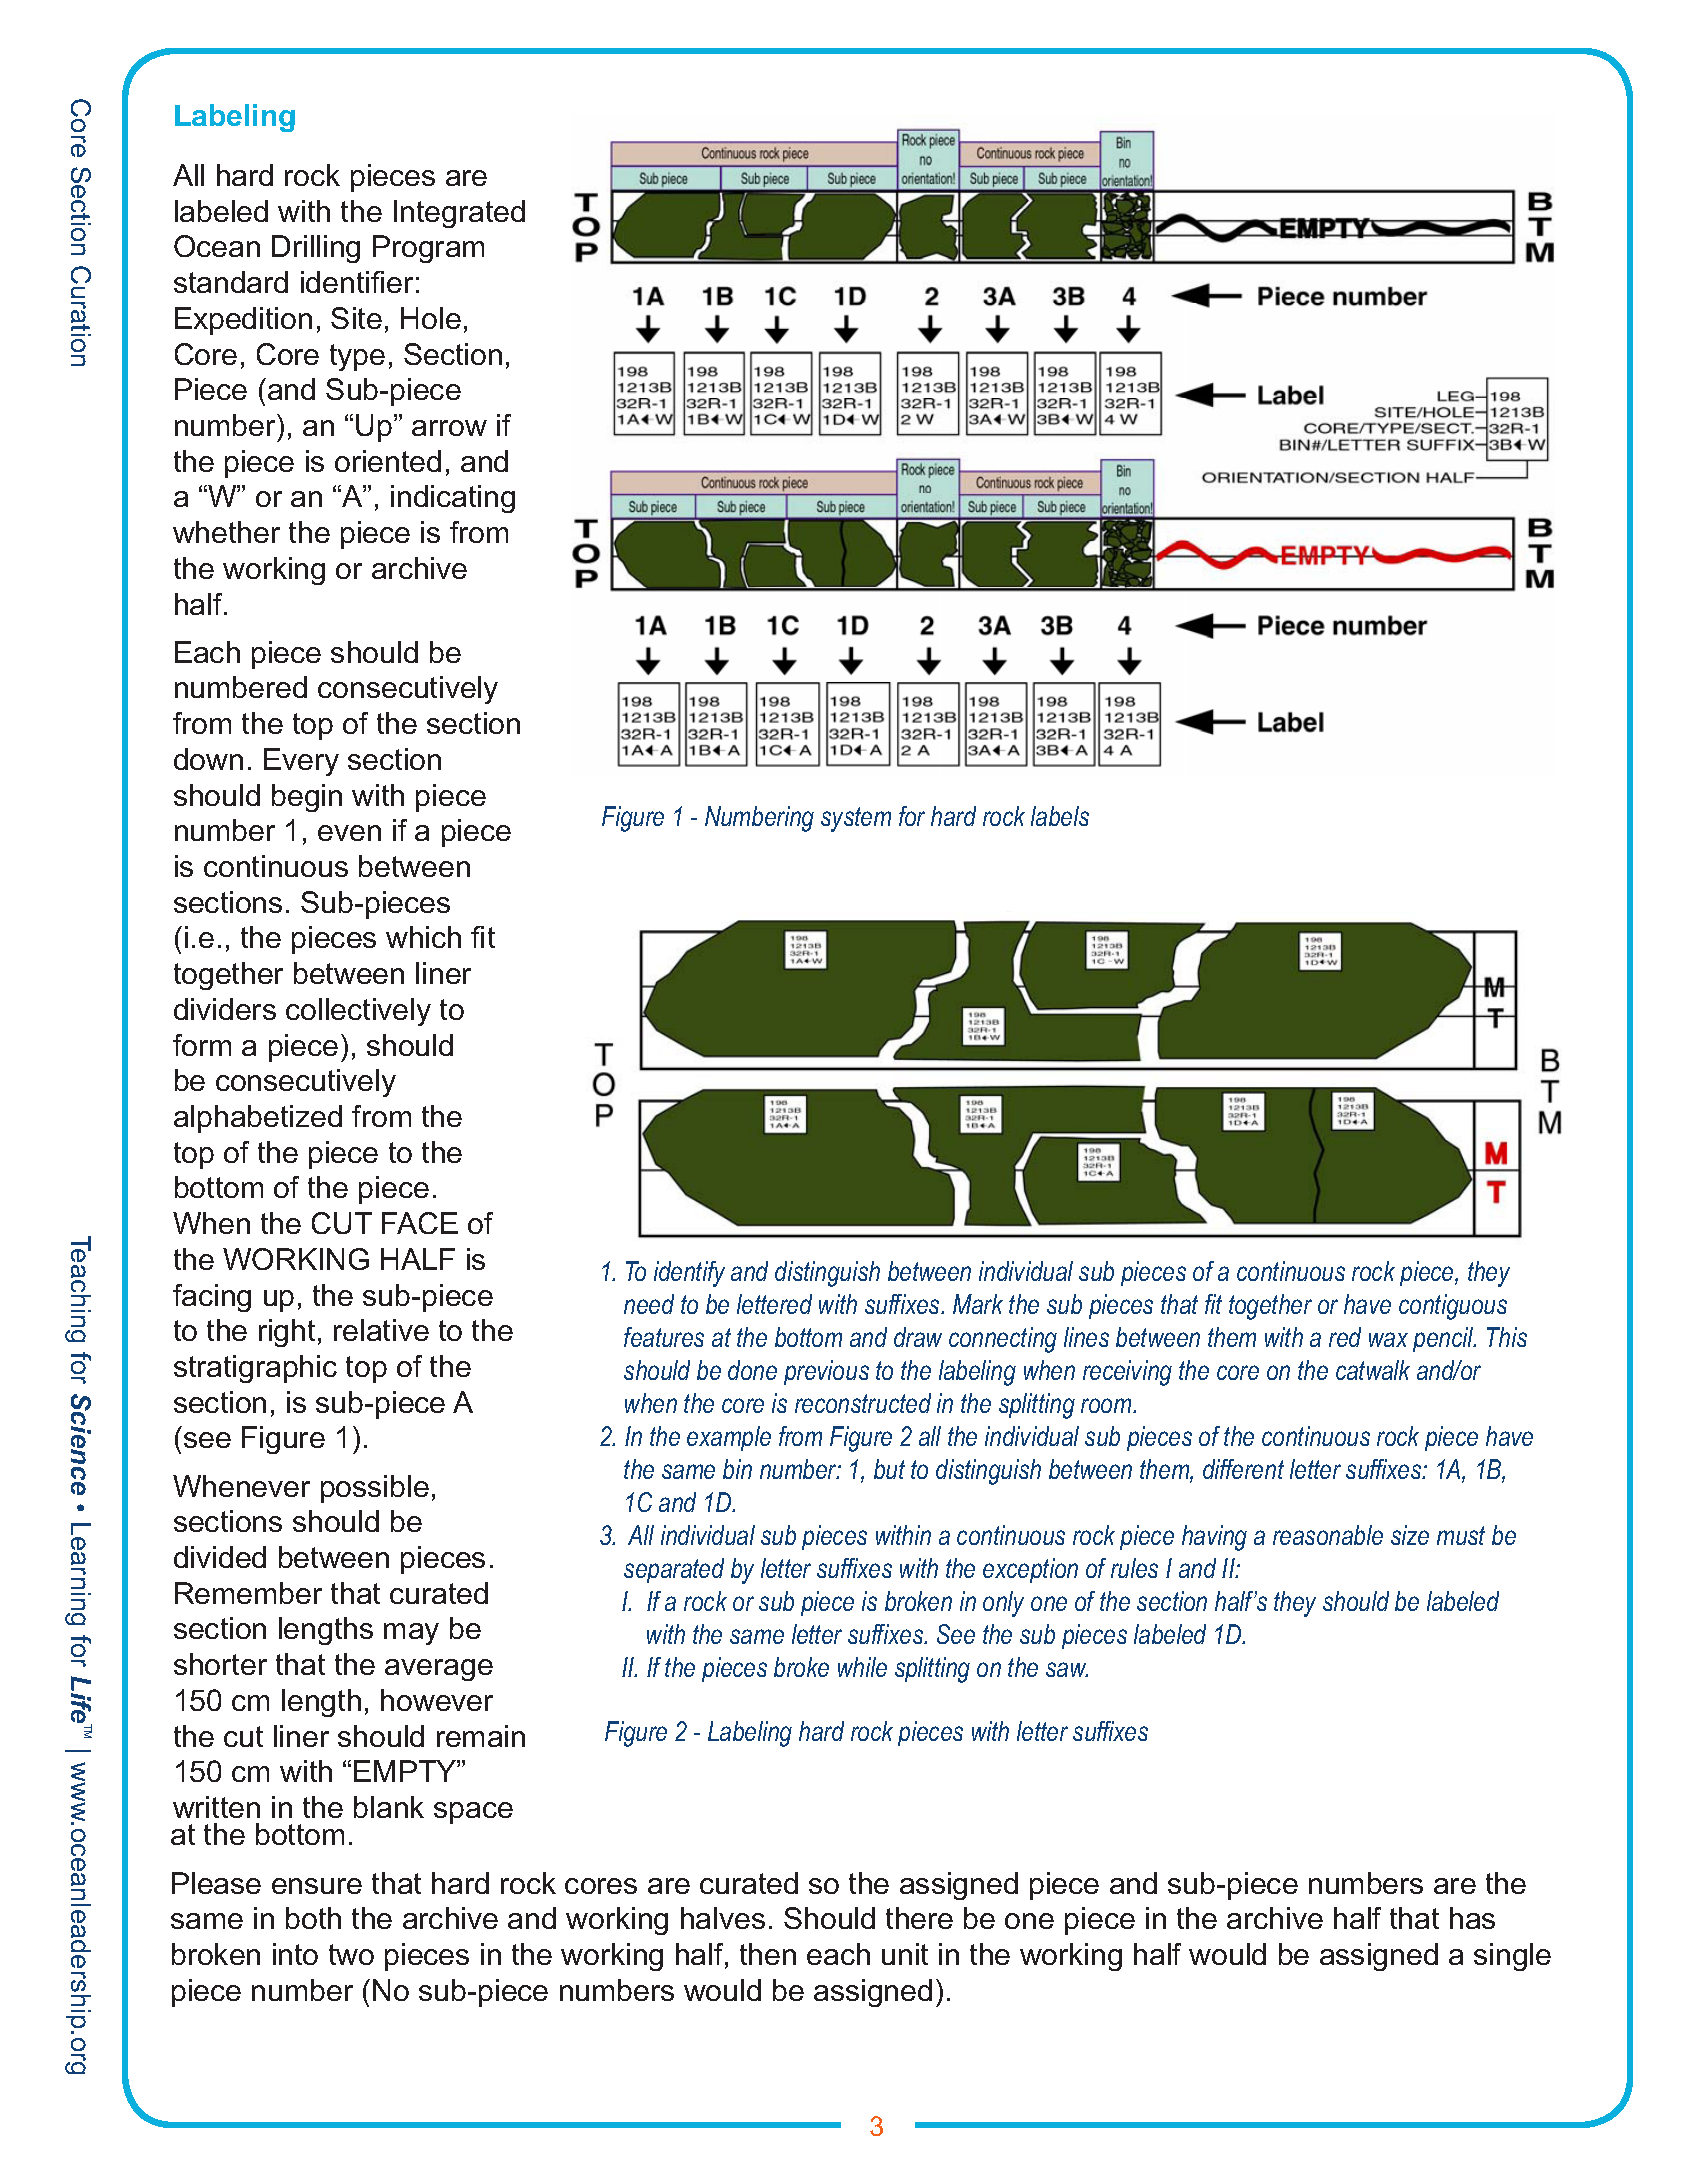 Image resolution: width=1681 pixels, height=2176 pixels. I want to click on Integrated, so click(459, 214).
